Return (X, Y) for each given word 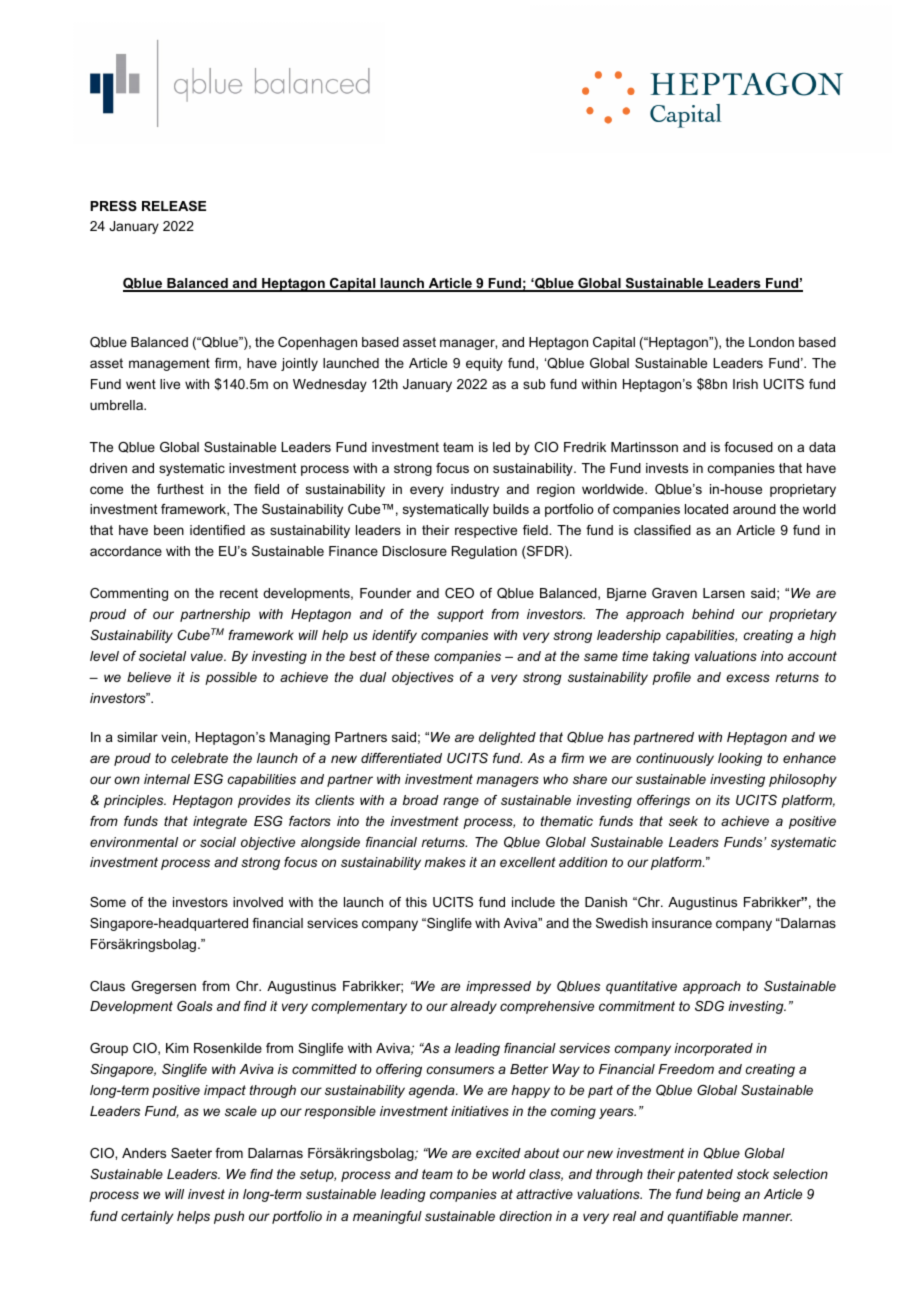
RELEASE (174, 206)
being (724, 1195)
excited (498, 1153)
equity (484, 364)
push (229, 1217)
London (771, 342)
